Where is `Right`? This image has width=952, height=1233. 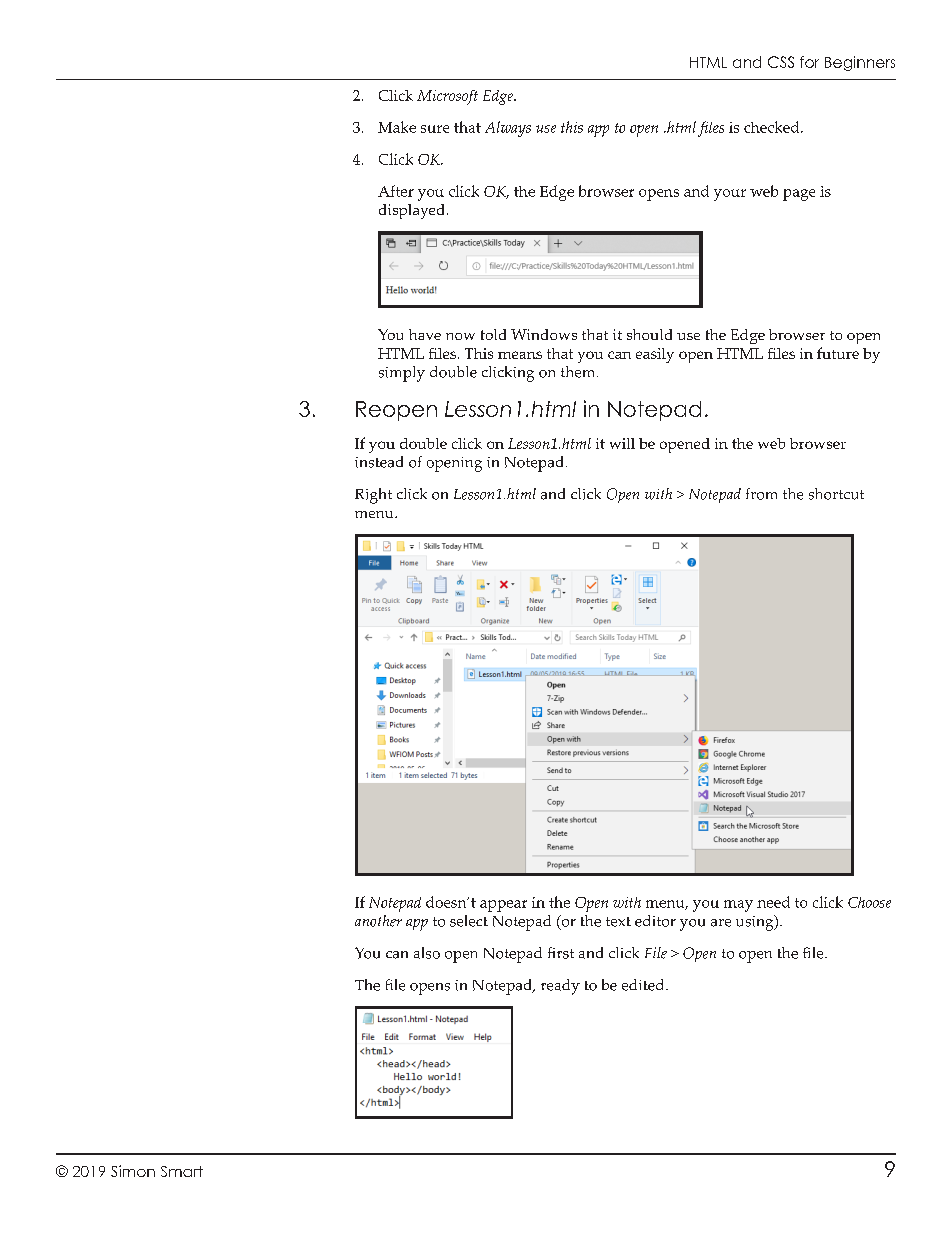 Right is located at coordinates (373, 496).
